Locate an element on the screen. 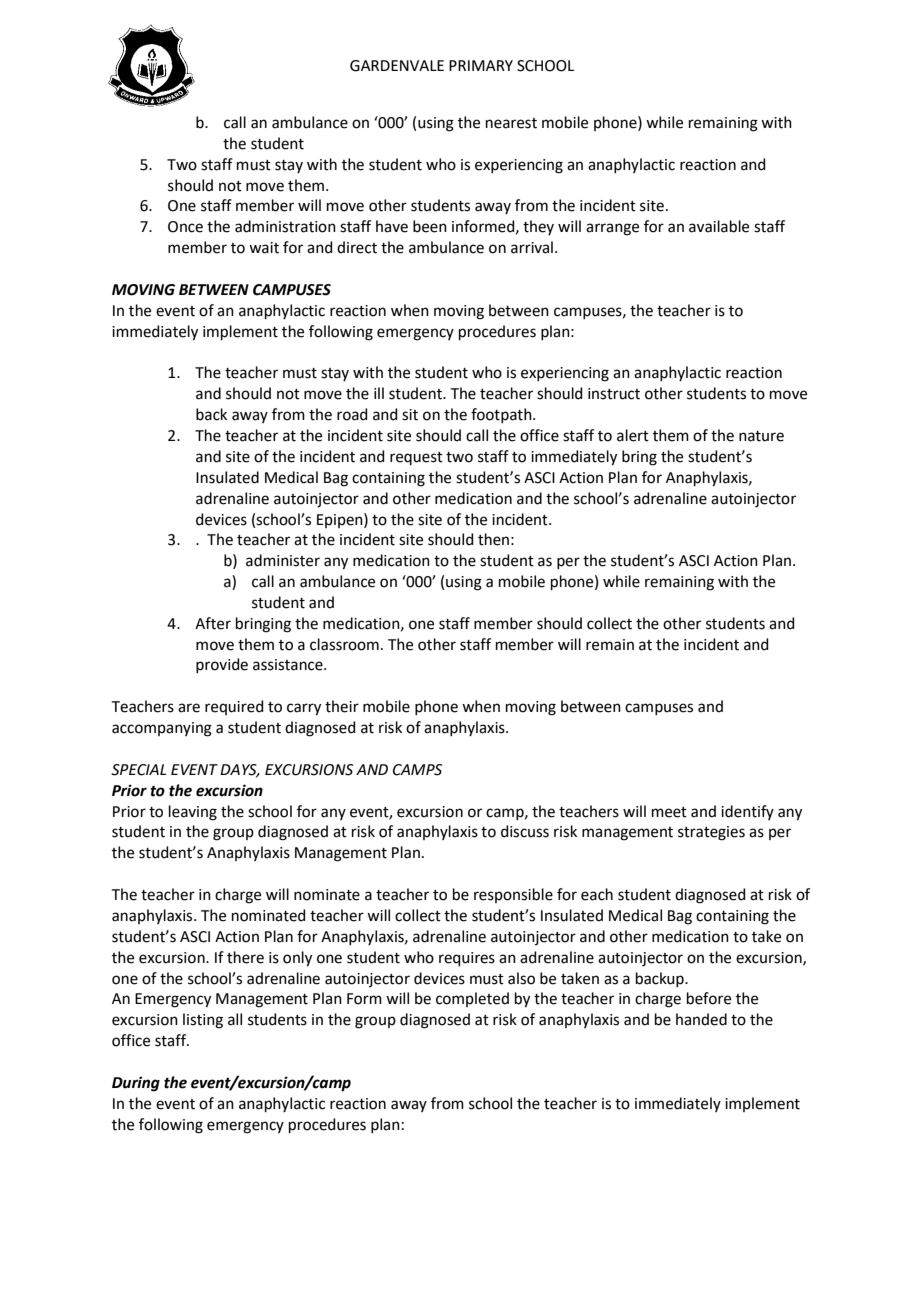 This screenshot has width=924, height=1308. footpath is located at coordinates (502, 415).
